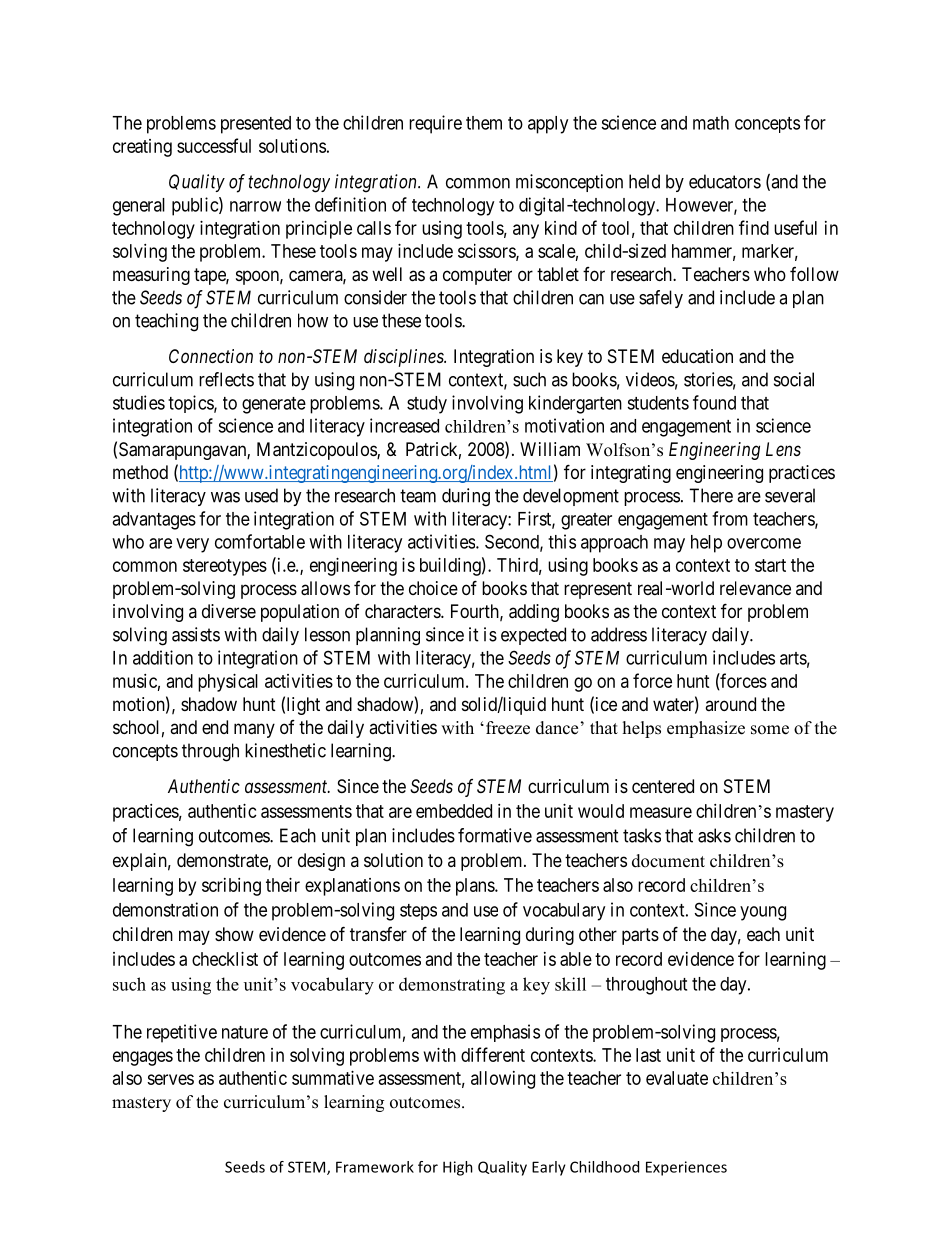  I want to click on assists, so click(196, 634).
